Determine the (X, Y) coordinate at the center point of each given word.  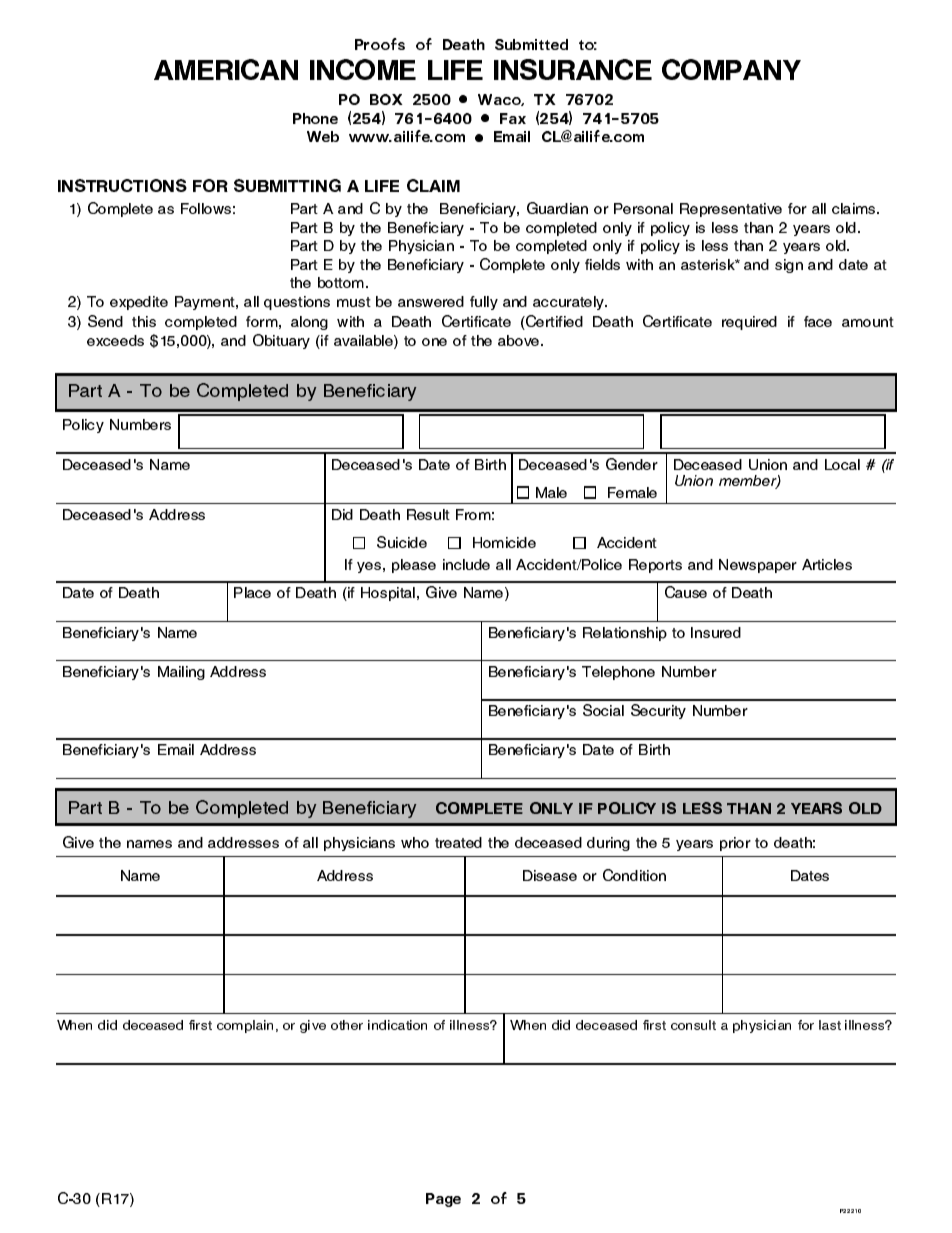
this (144, 321)
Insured (716, 632)
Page (443, 1200)
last (830, 1025)
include (466, 564)
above (520, 340)
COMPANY (731, 69)
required (749, 323)
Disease (550, 875)
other (347, 1025)
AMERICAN (226, 69)
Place (252, 592)
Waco (501, 100)
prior (735, 844)
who (415, 842)
